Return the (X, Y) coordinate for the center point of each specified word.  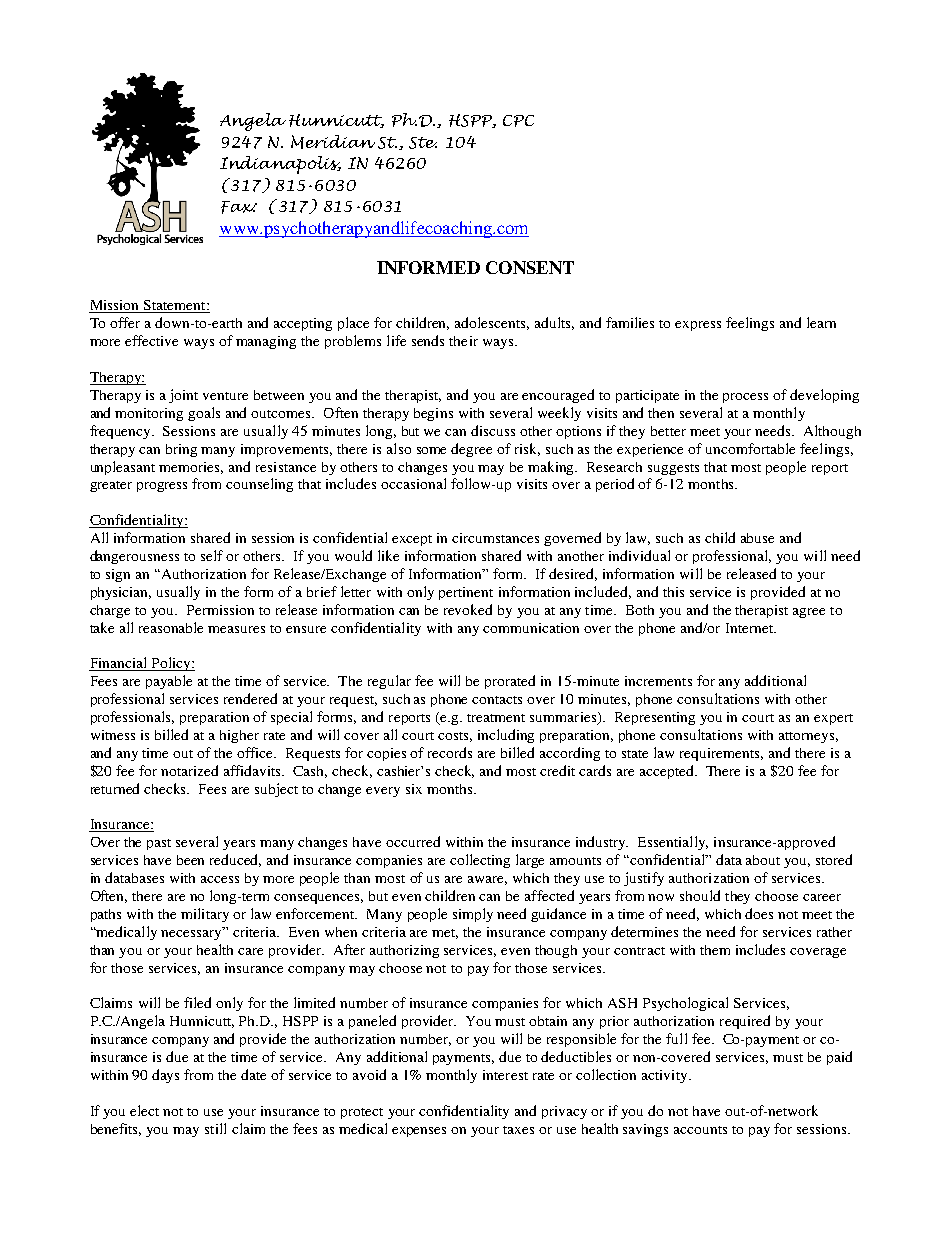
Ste (423, 143)
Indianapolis (280, 165)
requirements (721, 754)
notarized (189, 770)
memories (191, 468)
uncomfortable (750, 448)
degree (471, 450)
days (165, 1076)
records (450, 752)
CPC (518, 121)
